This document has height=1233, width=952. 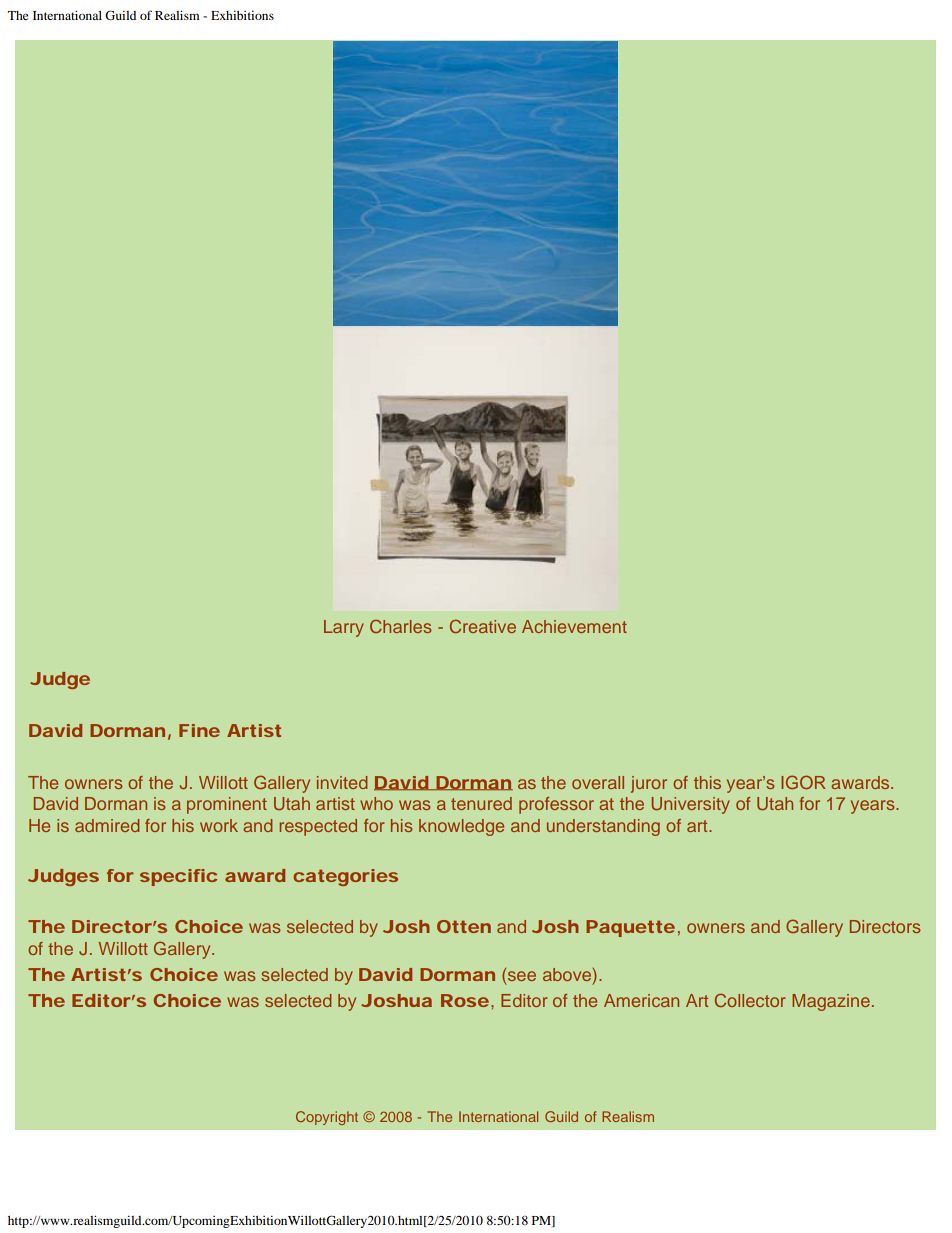 What do you see at coordinates (219, 825) in the document?
I see `work` at bounding box center [219, 825].
